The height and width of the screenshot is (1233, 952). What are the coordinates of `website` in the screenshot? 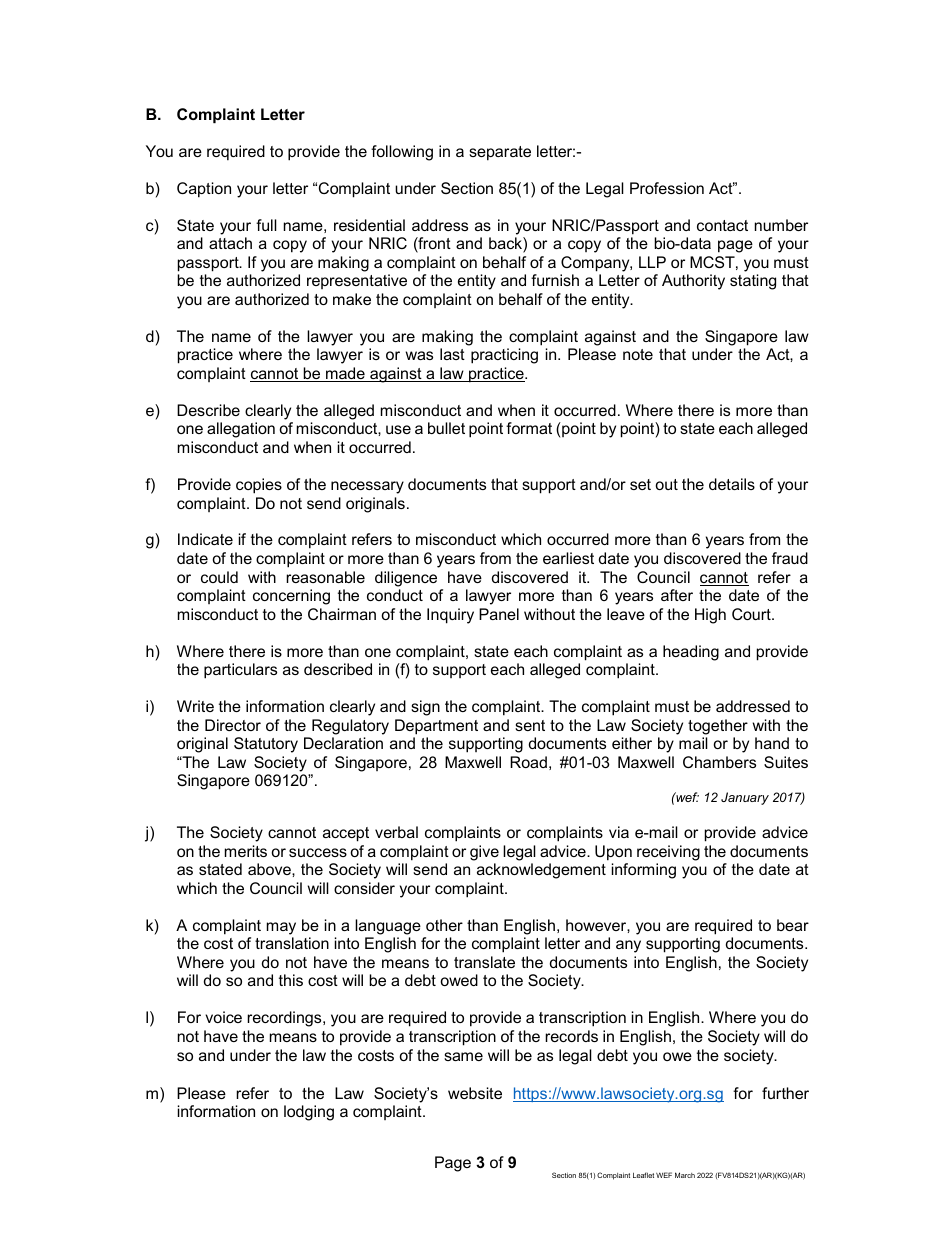 It's located at (475, 1093).
